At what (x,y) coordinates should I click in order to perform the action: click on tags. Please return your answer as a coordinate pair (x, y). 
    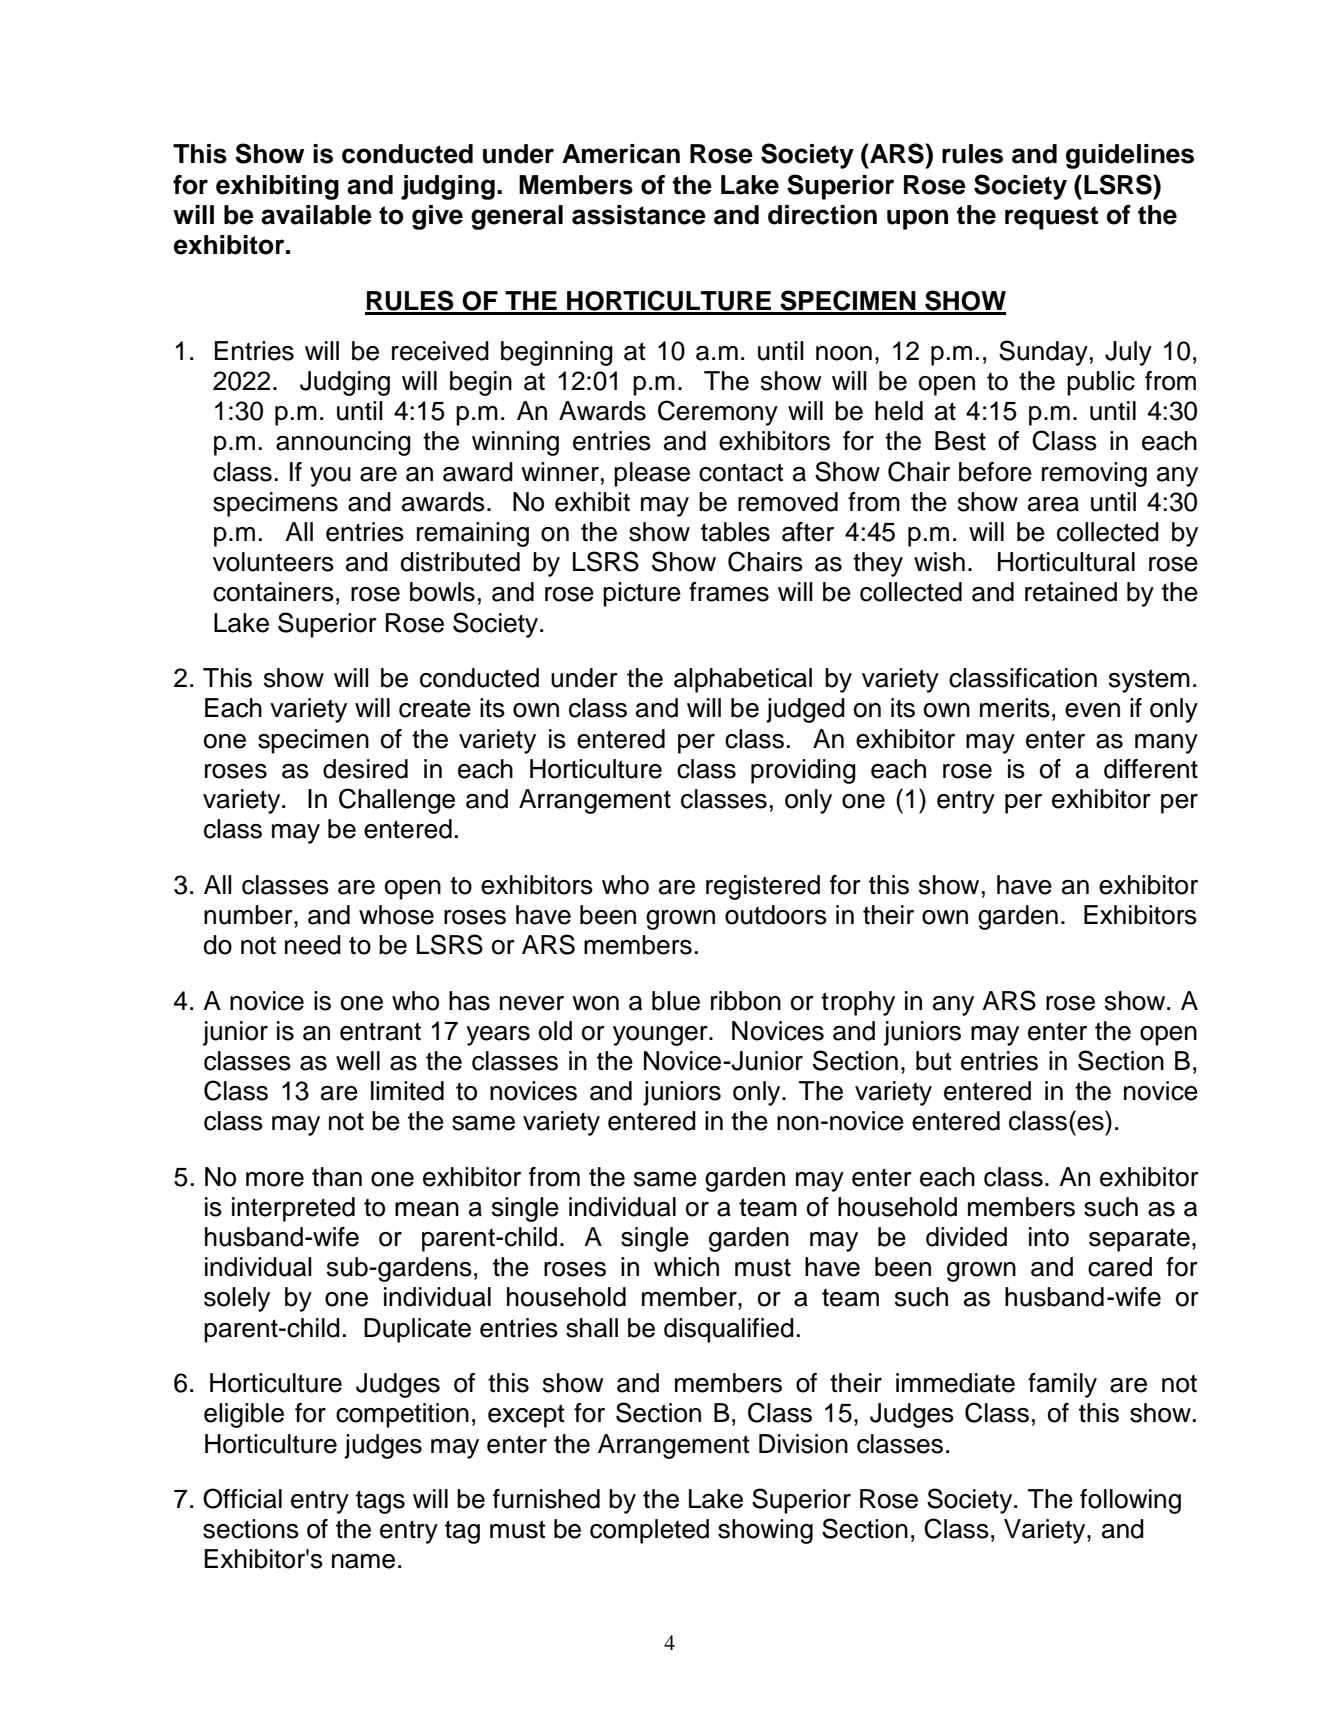
    Looking at the image, I should click on (380, 1502).
